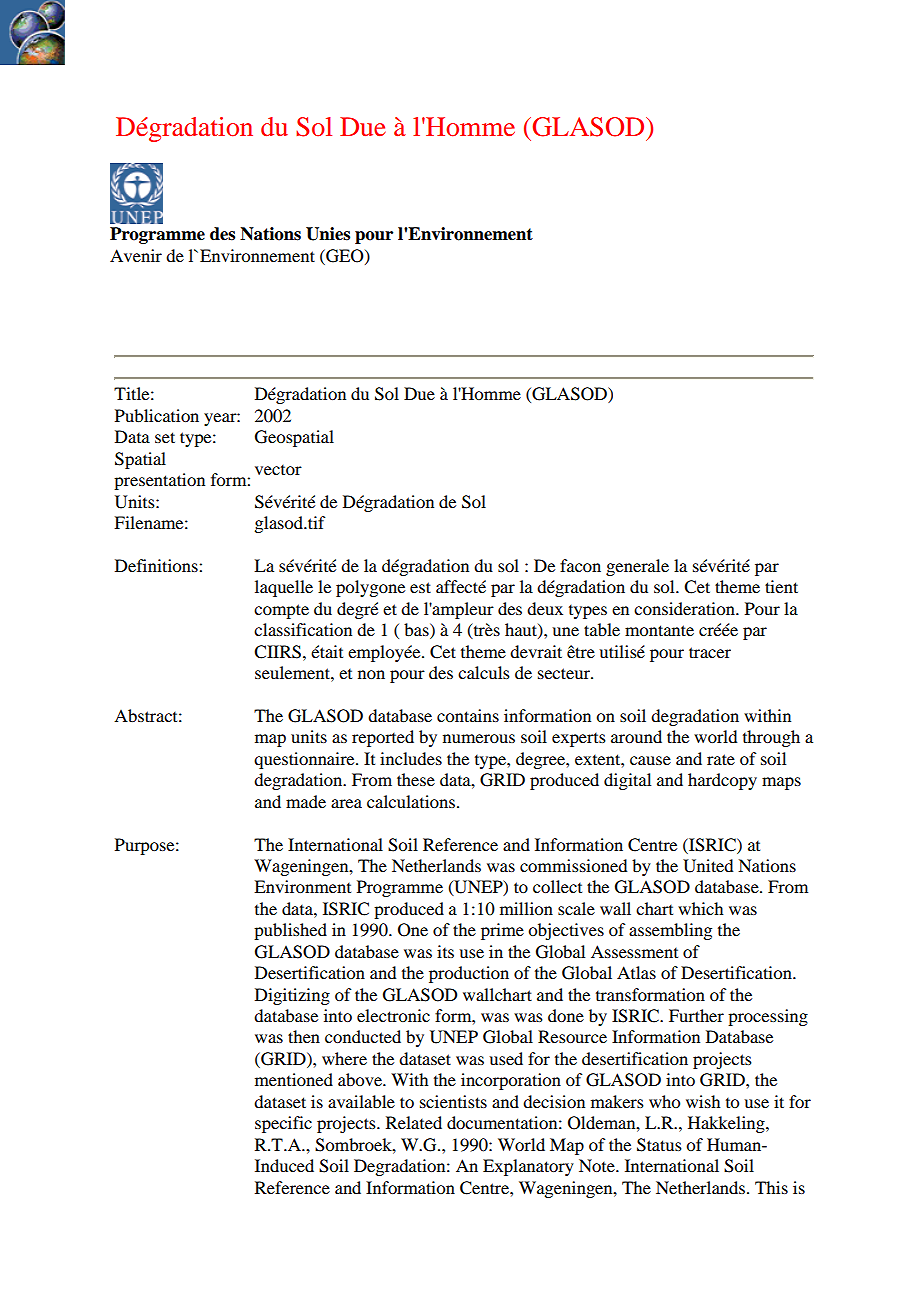  What do you see at coordinates (545, 608) in the screenshot?
I see `deux` at bounding box center [545, 608].
